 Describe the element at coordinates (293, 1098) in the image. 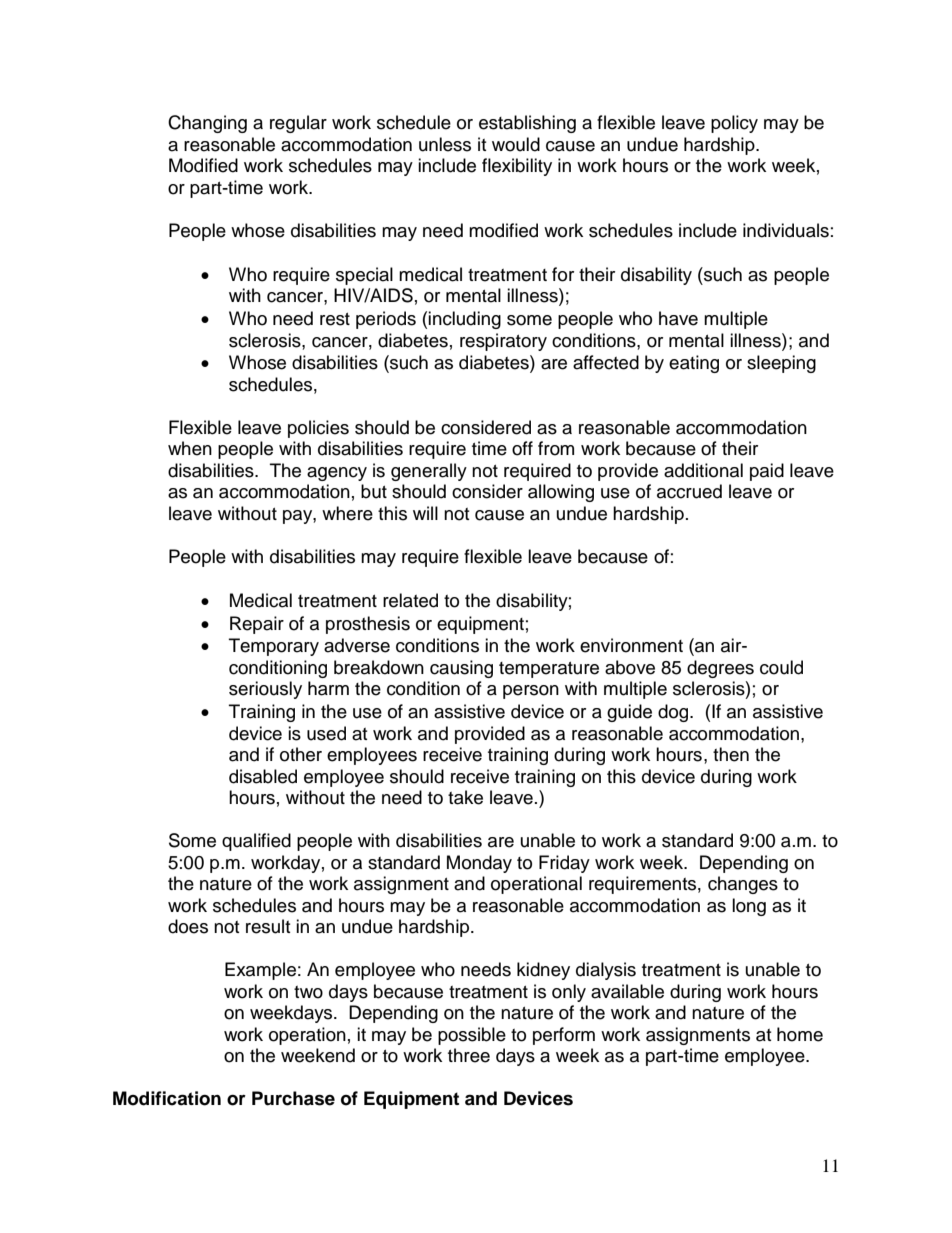

I see `Purchase` at that location.
